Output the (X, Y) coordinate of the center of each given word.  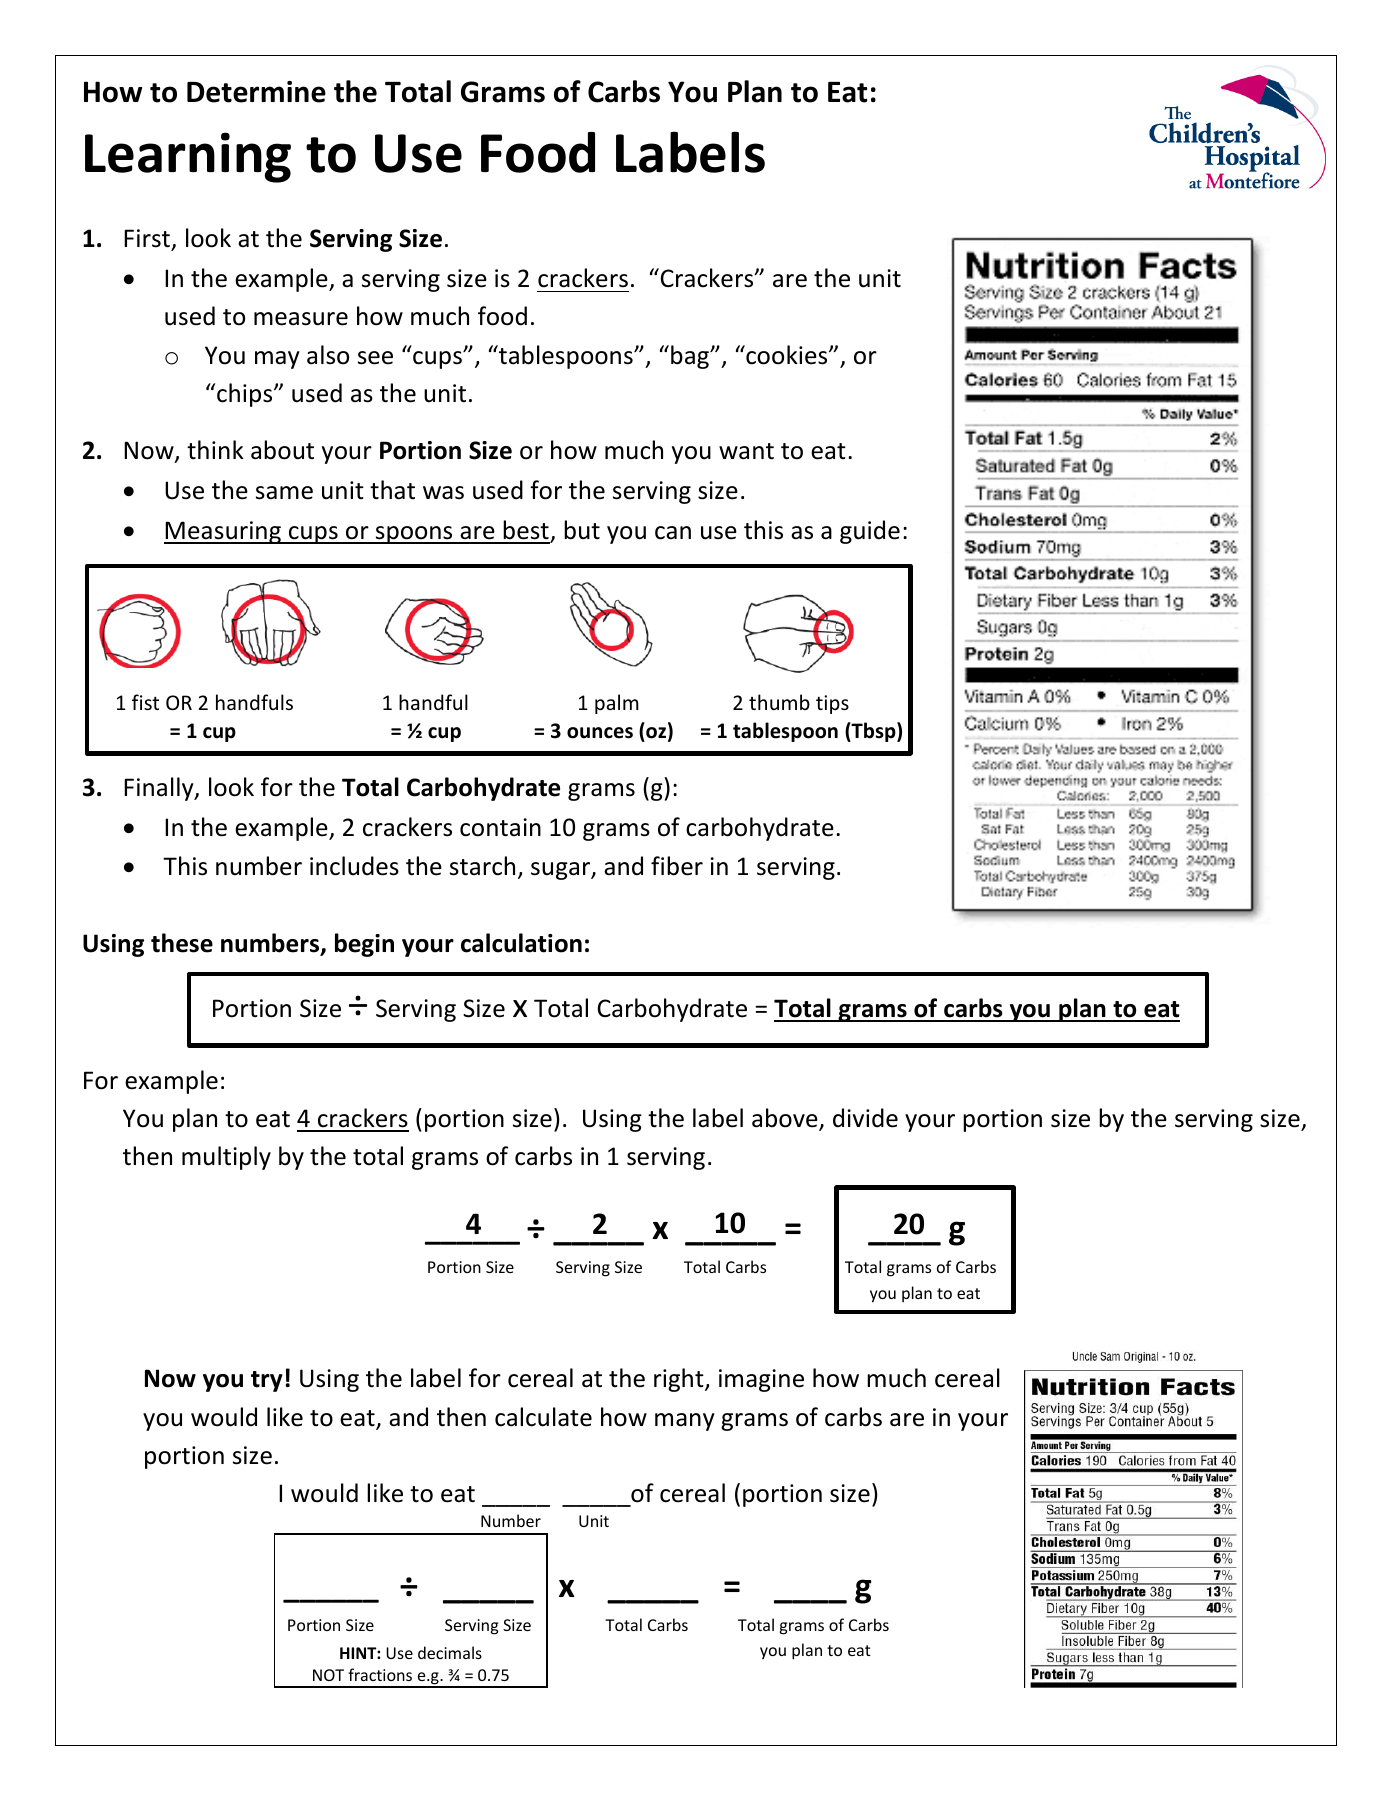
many (685, 1422)
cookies (787, 355)
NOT (328, 1675)
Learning (188, 157)
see (375, 358)
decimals (450, 1652)
